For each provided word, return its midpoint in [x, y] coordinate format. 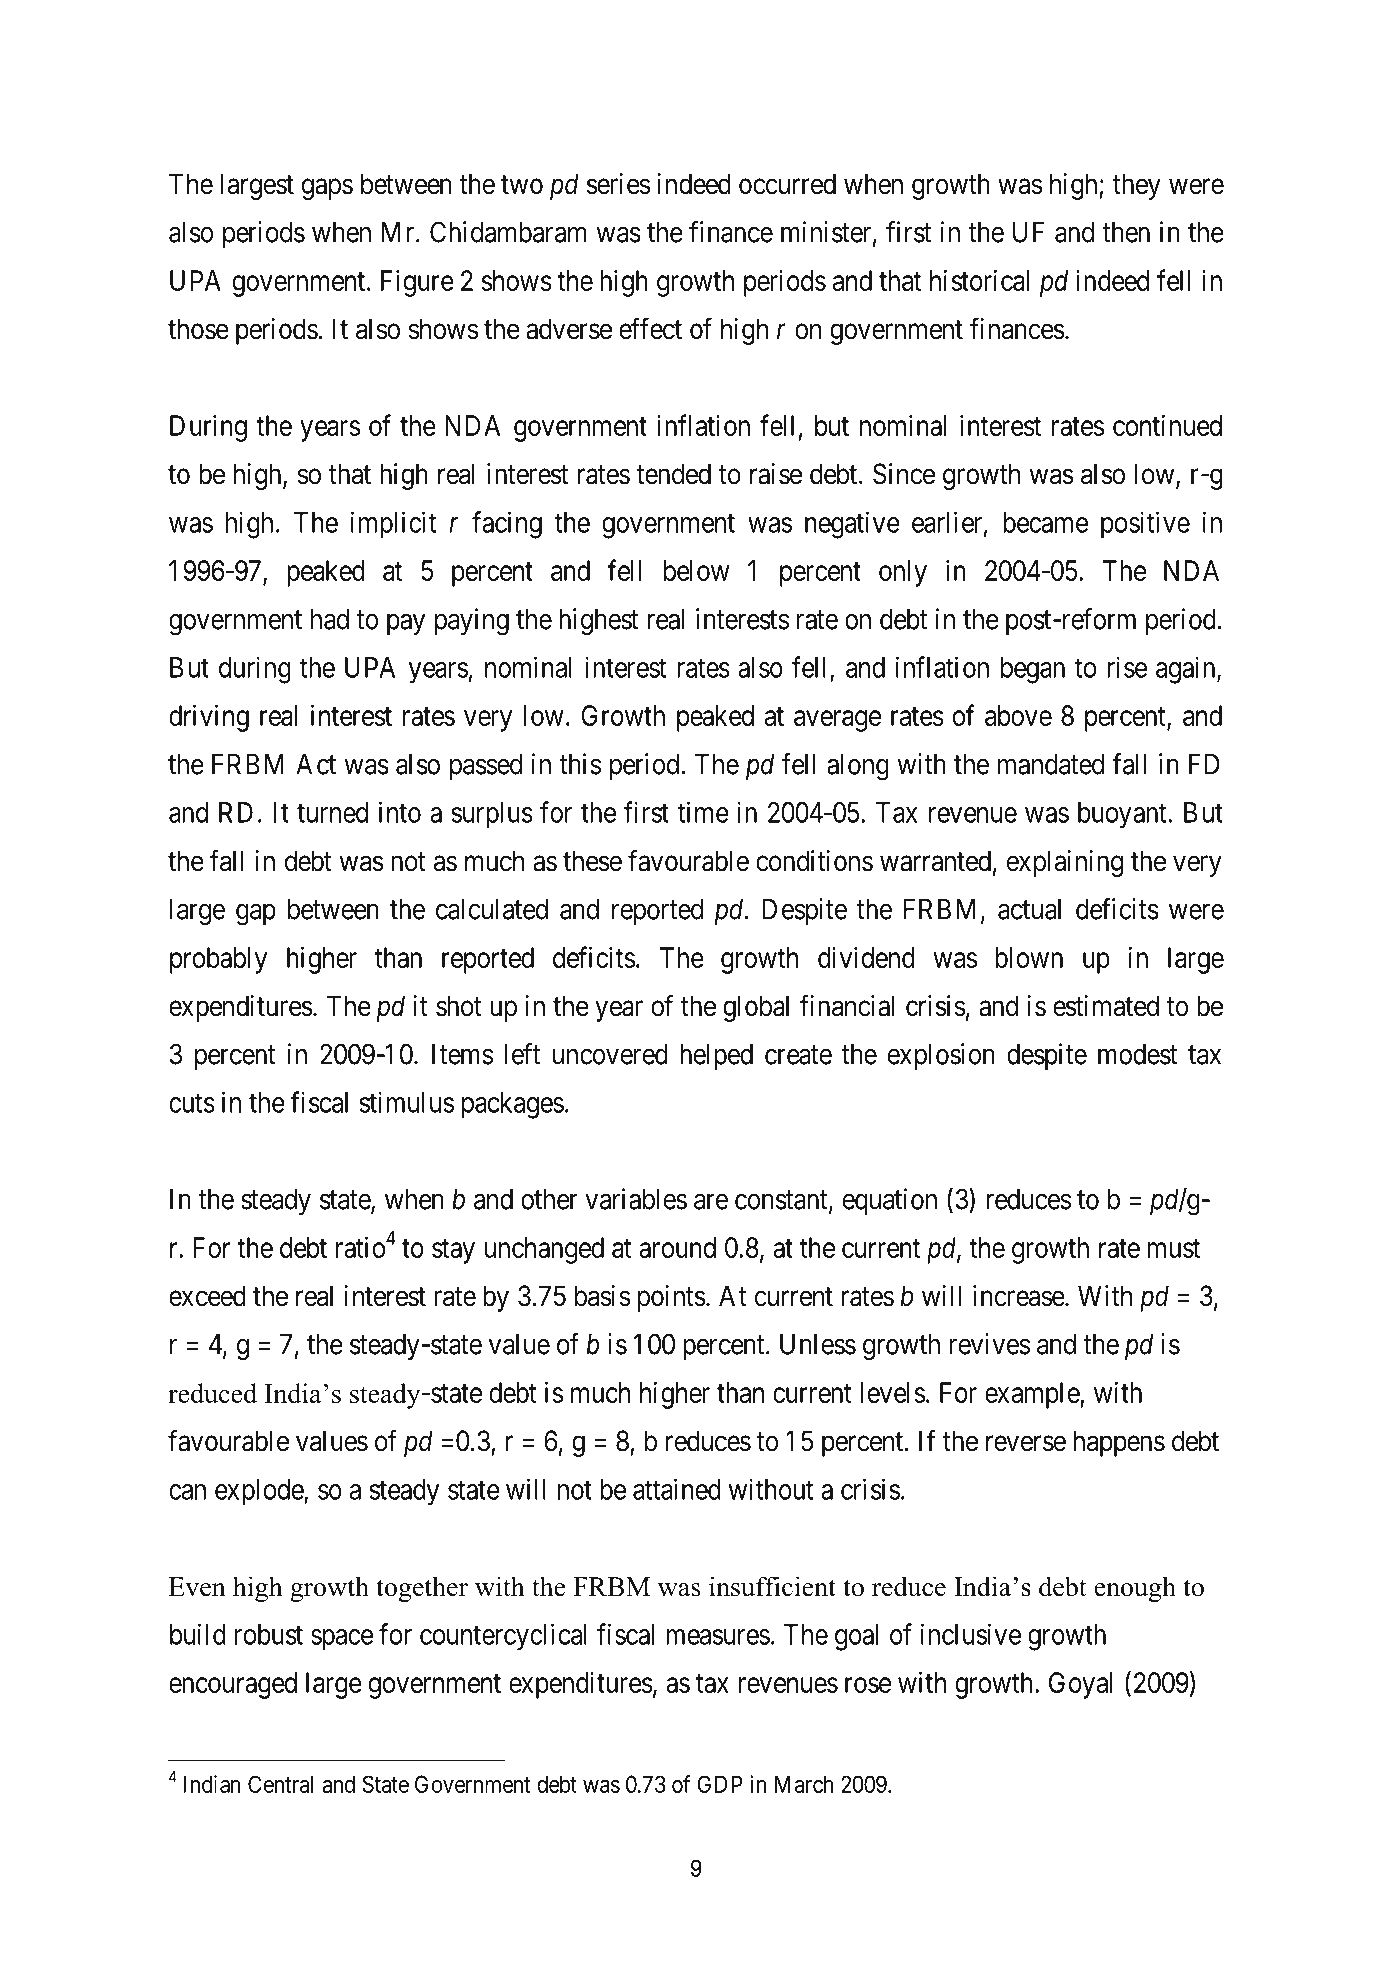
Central [280, 1784]
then [1126, 232]
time [703, 812]
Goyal [1081, 1685]
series [618, 184]
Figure [417, 283]
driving [209, 718]
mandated [1051, 764]
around [677, 1247]
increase [1019, 1296]
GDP [720, 1784]
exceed [207, 1296]
